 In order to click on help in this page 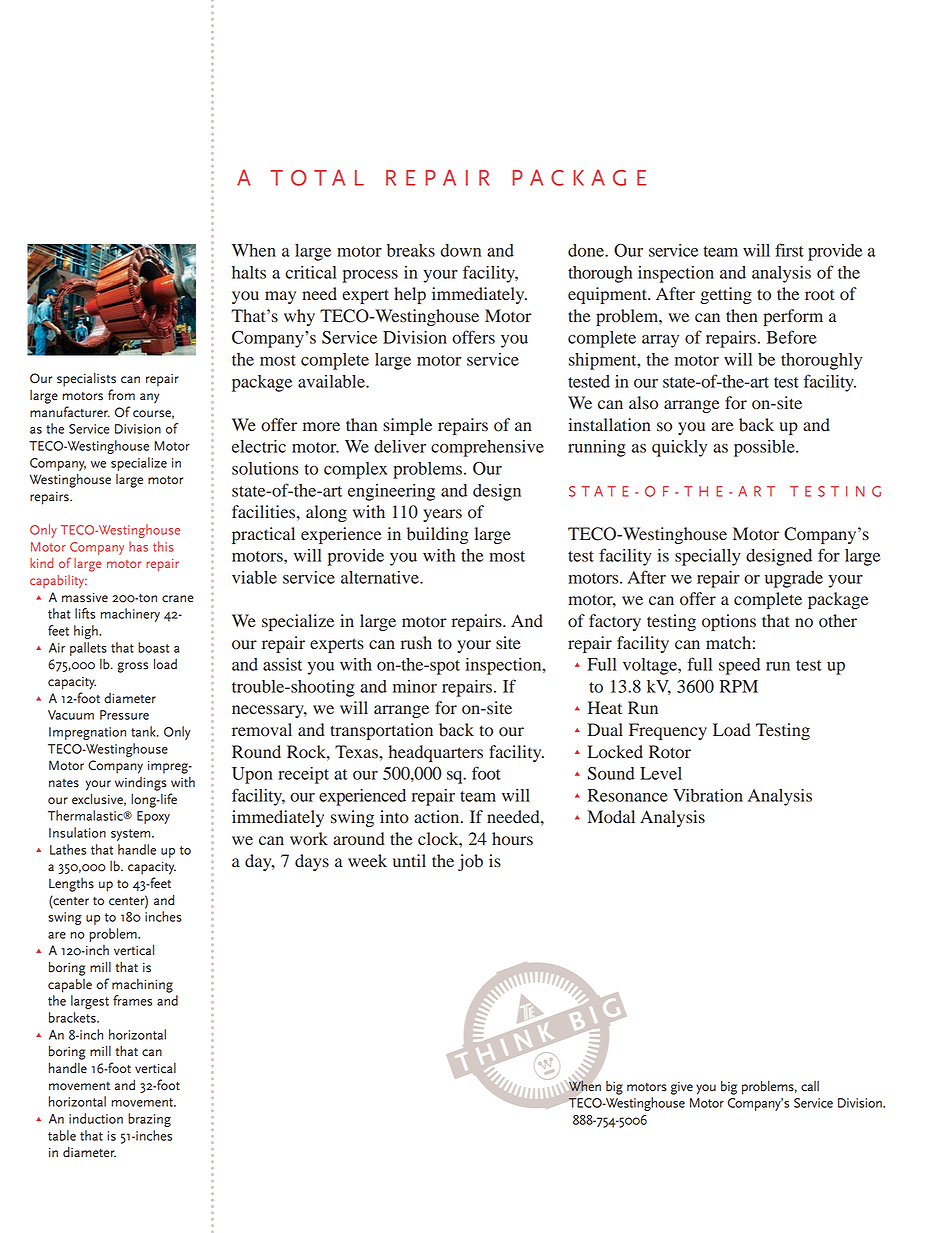, I will do `click(410, 295)`.
